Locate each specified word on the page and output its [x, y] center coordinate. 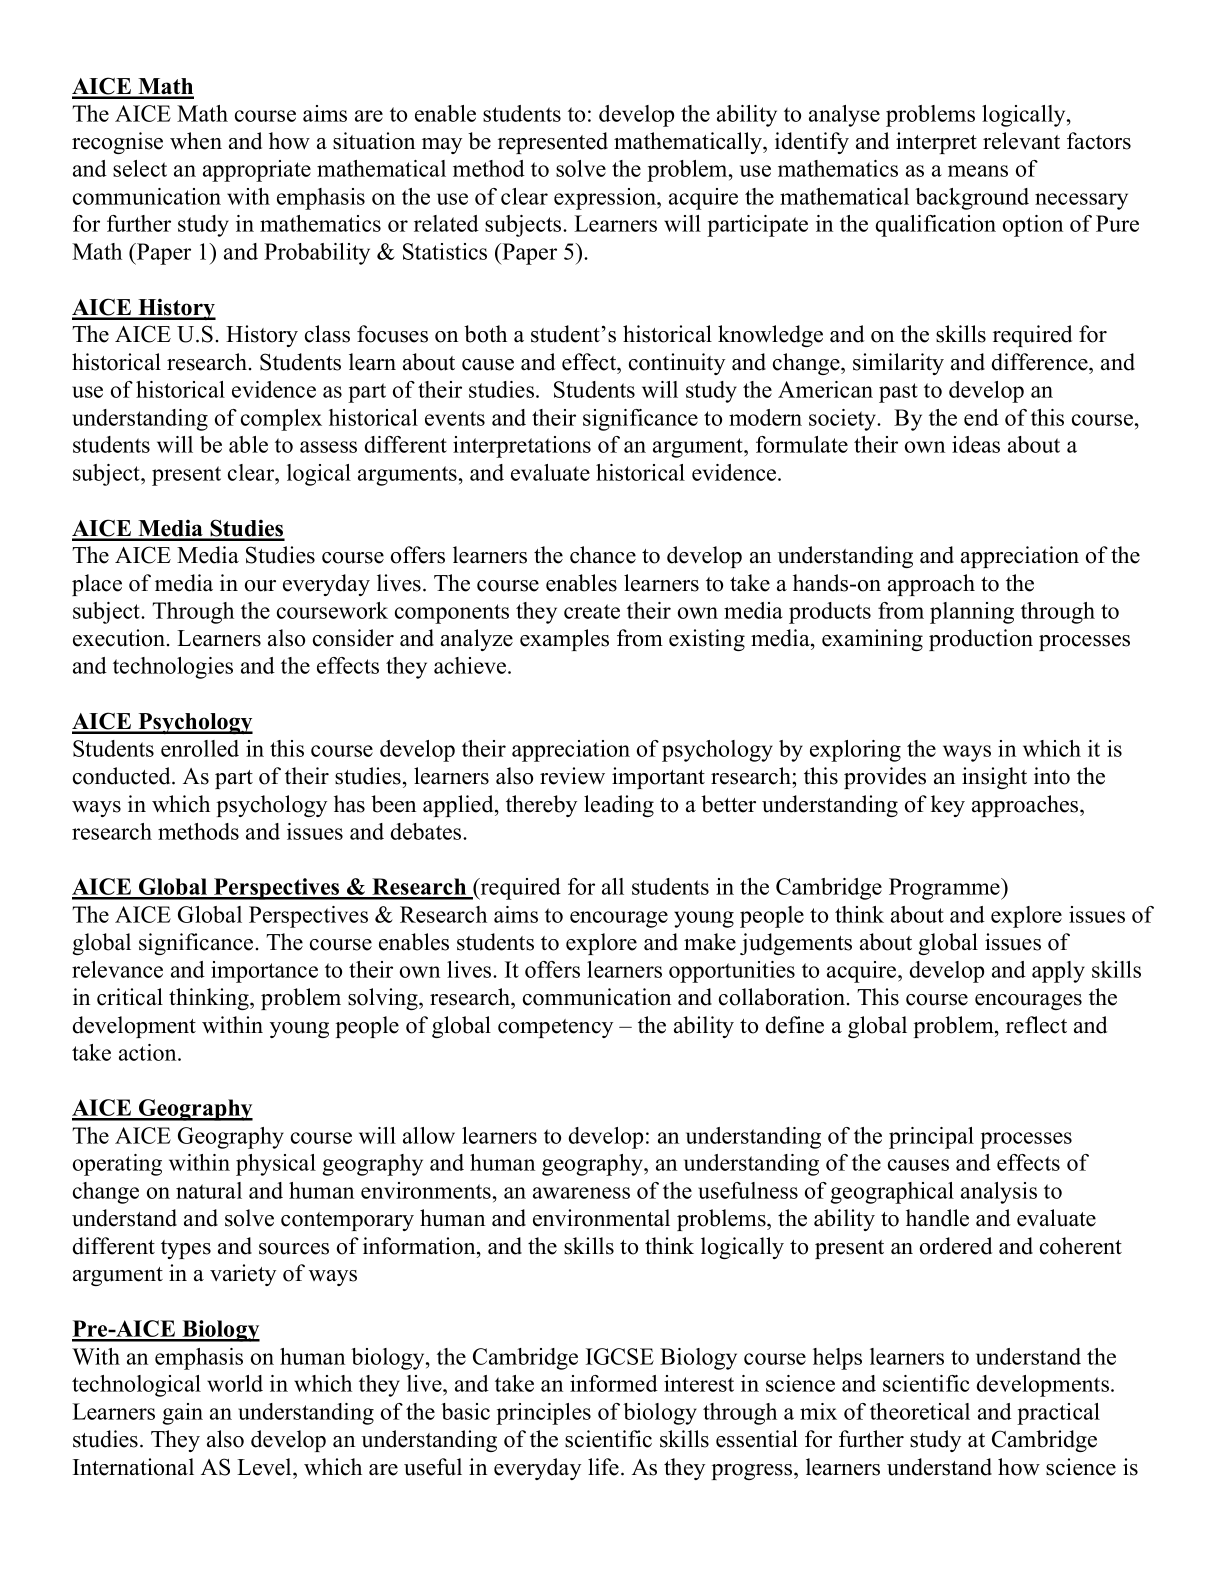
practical [1058, 1414]
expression [606, 199]
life [603, 1467]
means [978, 171]
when [196, 141]
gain [182, 1414]
